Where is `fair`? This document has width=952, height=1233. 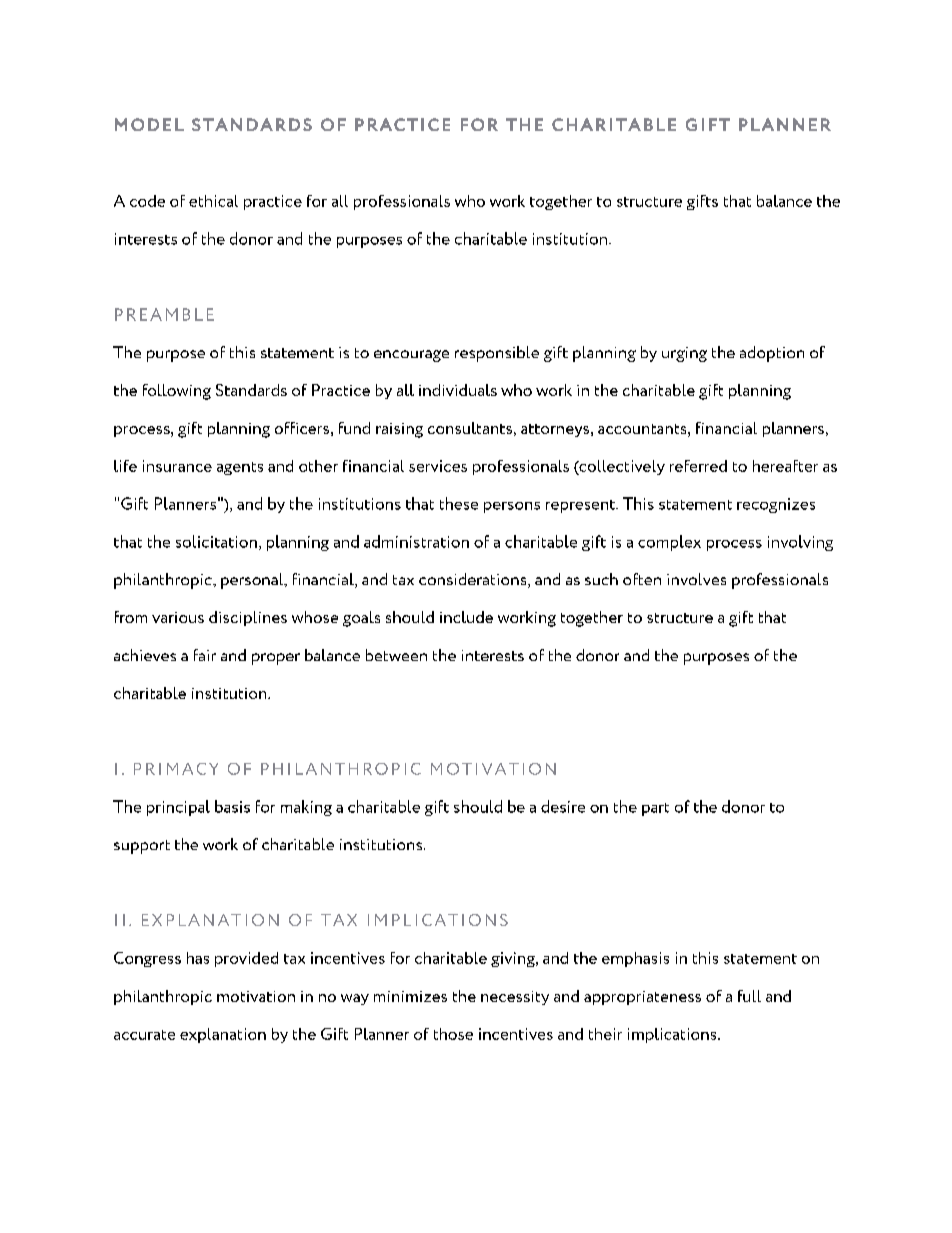
fair is located at coordinates (205, 655).
